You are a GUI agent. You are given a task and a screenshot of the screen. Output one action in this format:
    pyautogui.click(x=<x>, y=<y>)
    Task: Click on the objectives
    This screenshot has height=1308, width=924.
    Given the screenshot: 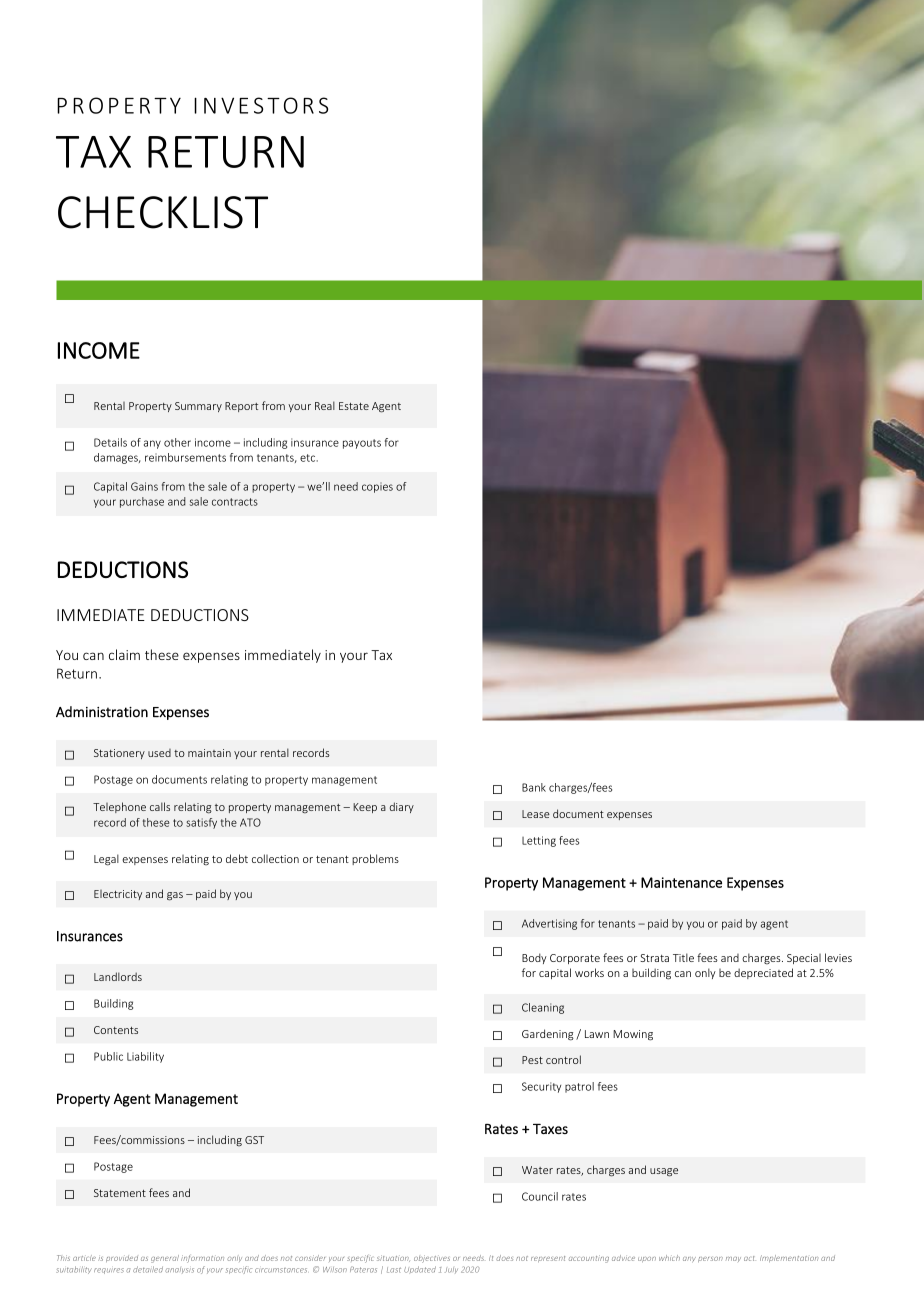 What is the action you would take?
    pyautogui.click(x=432, y=1259)
